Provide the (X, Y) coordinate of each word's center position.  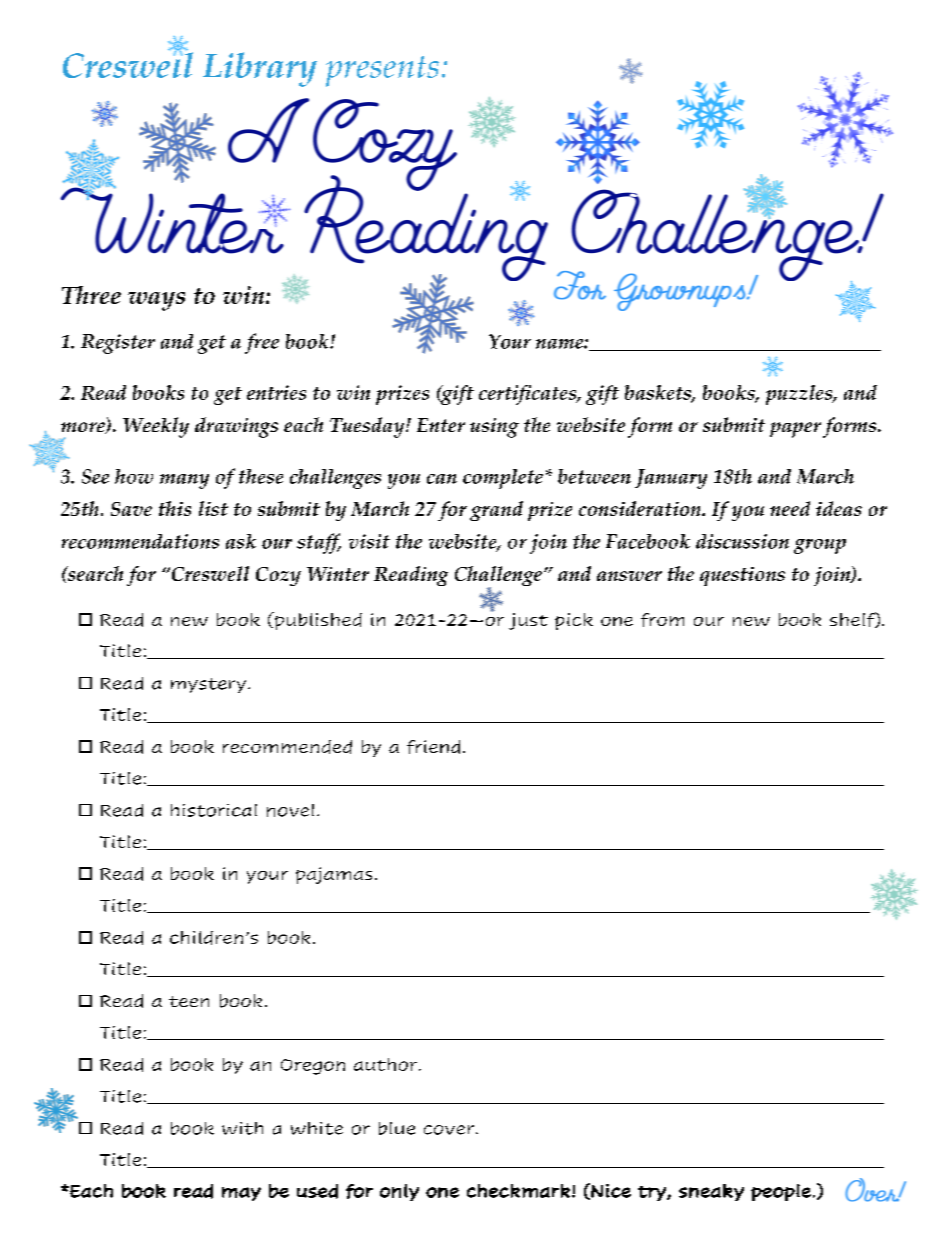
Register (118, 344)
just (528, 621)
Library (260, 69)
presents (382, 71)
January (671, 479)
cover (449, 1130)
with (242, 1128)
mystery (210, 685)
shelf (853, 620)
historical (214, 810)
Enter (441, 425)
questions (742, 576)
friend (433, 747)
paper (795, 430)
